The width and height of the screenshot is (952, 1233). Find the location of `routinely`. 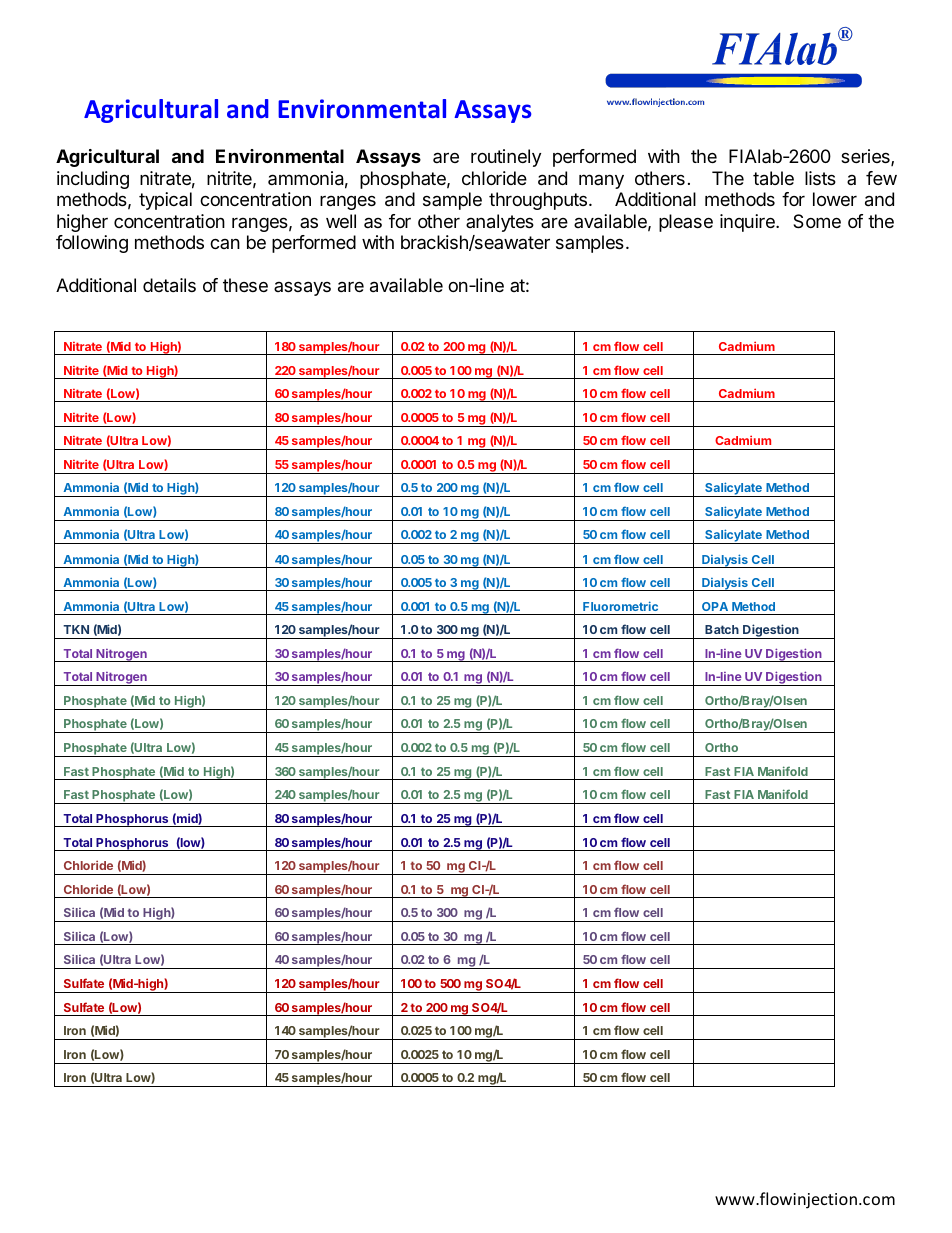

routinely is located at coordinates (506, 158).
